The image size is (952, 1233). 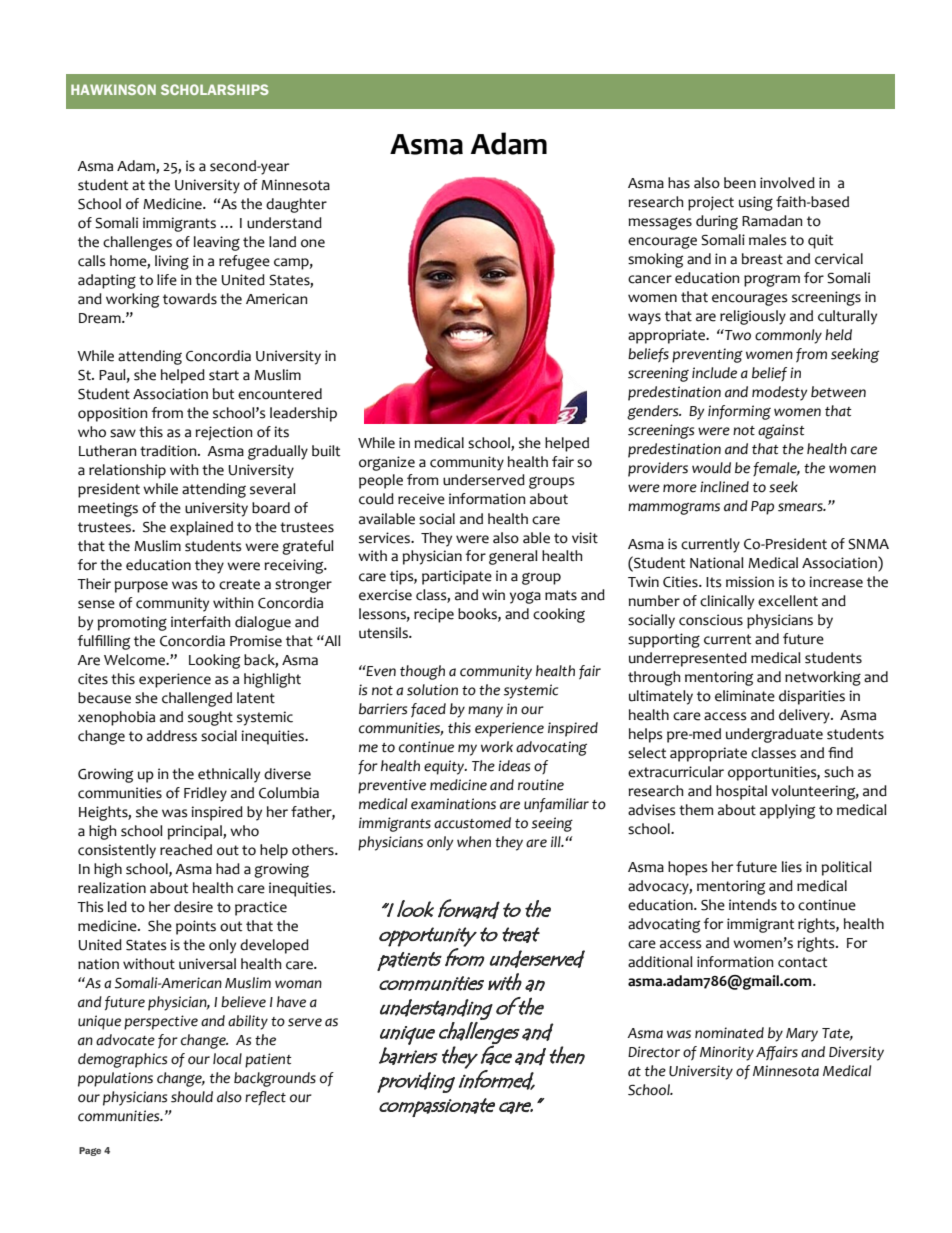 I want to click on involved, so click(x=787, y=183).
